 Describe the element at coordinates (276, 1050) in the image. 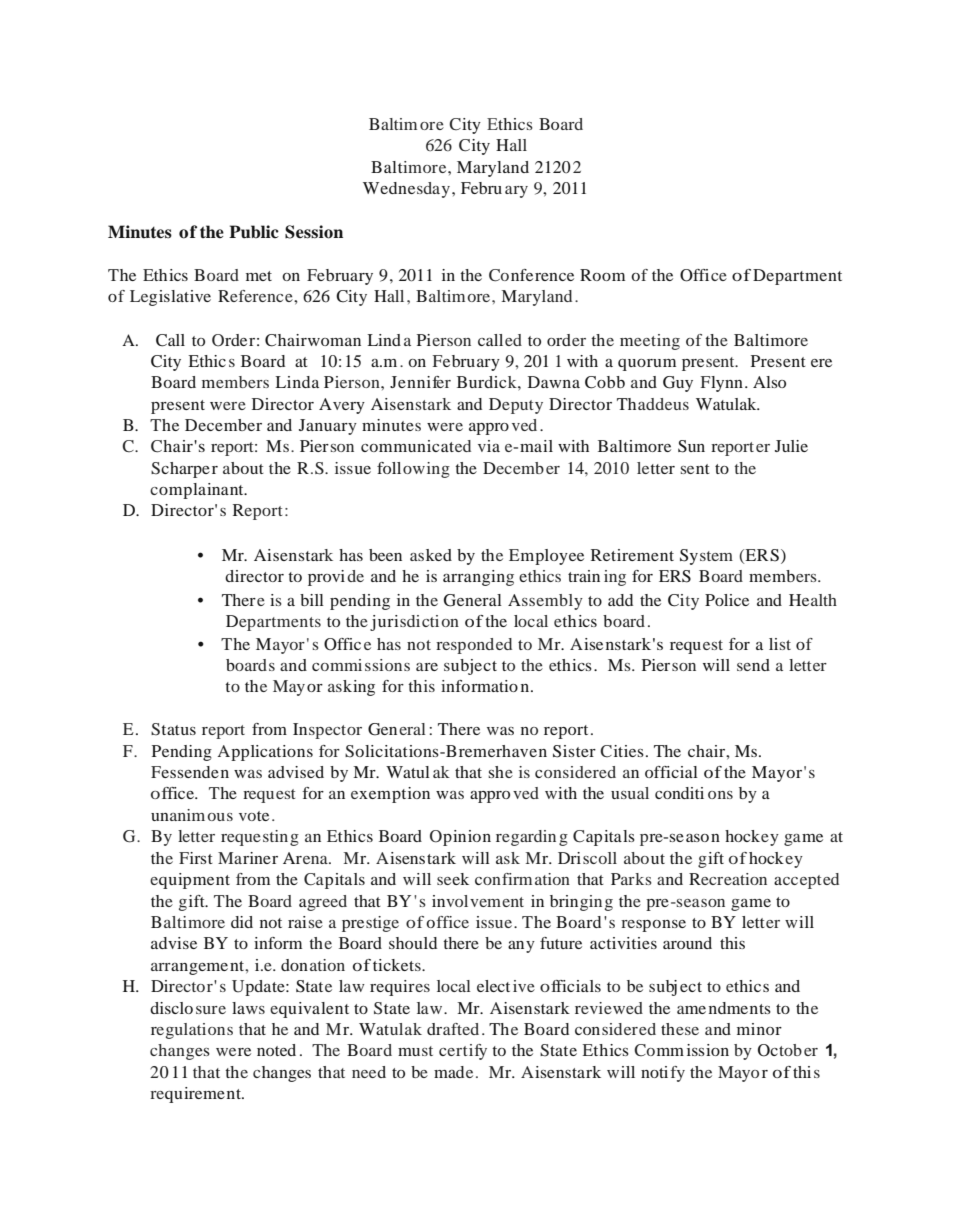

I see `noted` at that location.
